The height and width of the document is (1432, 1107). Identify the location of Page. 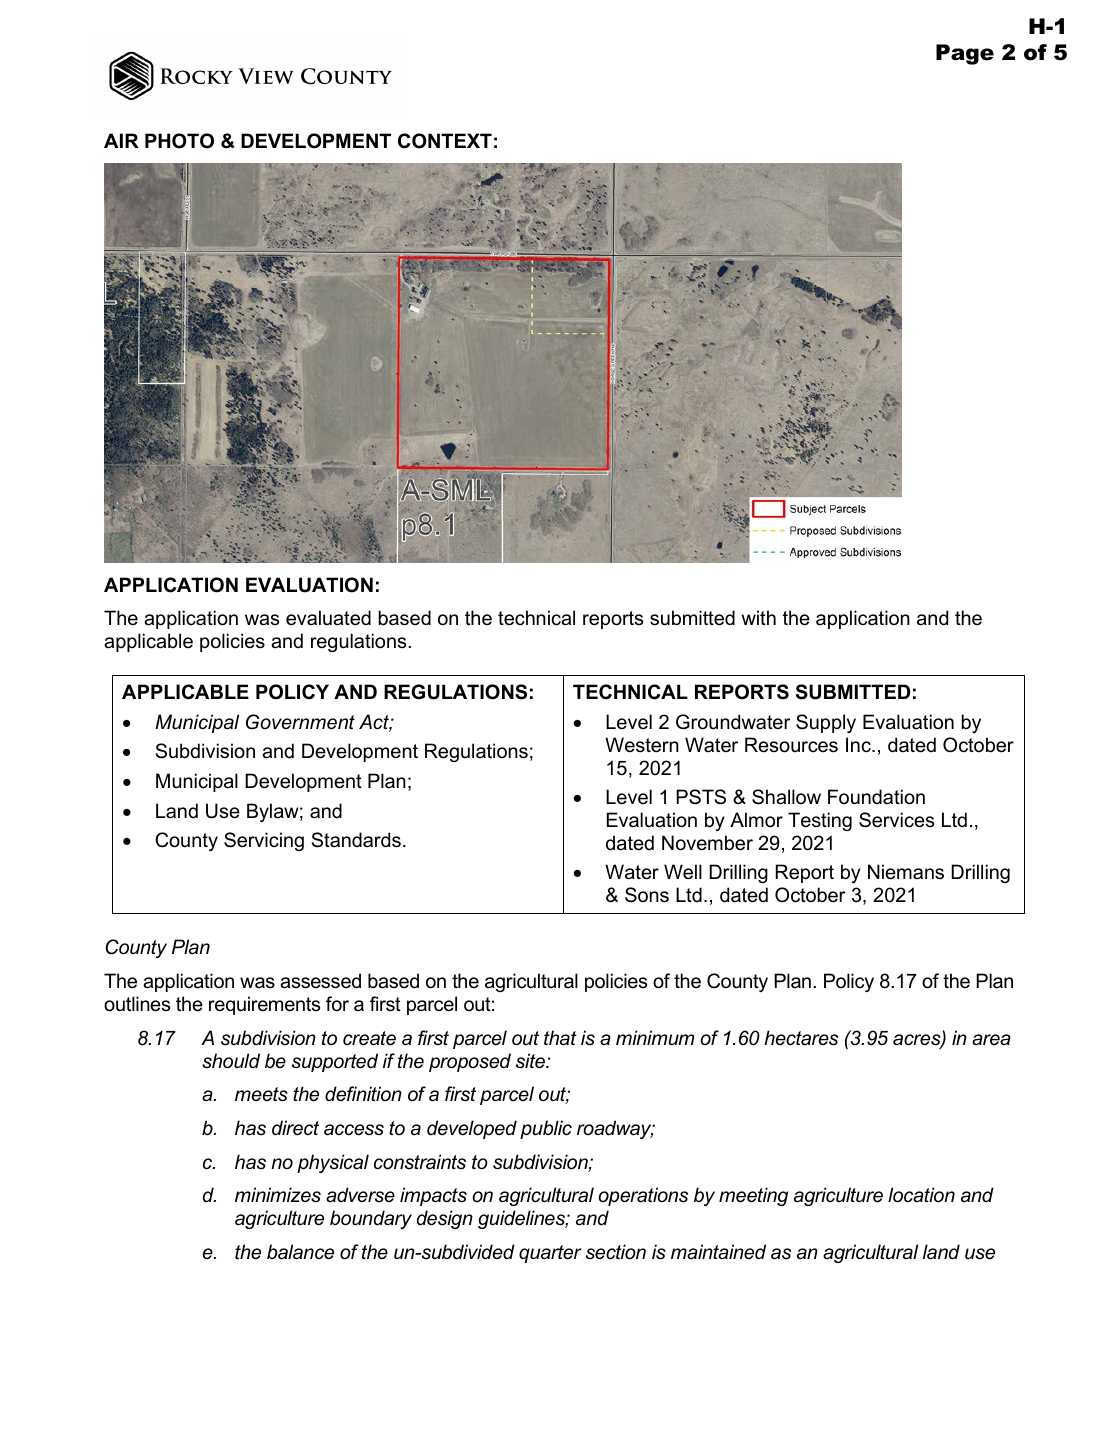
(965, 54).
